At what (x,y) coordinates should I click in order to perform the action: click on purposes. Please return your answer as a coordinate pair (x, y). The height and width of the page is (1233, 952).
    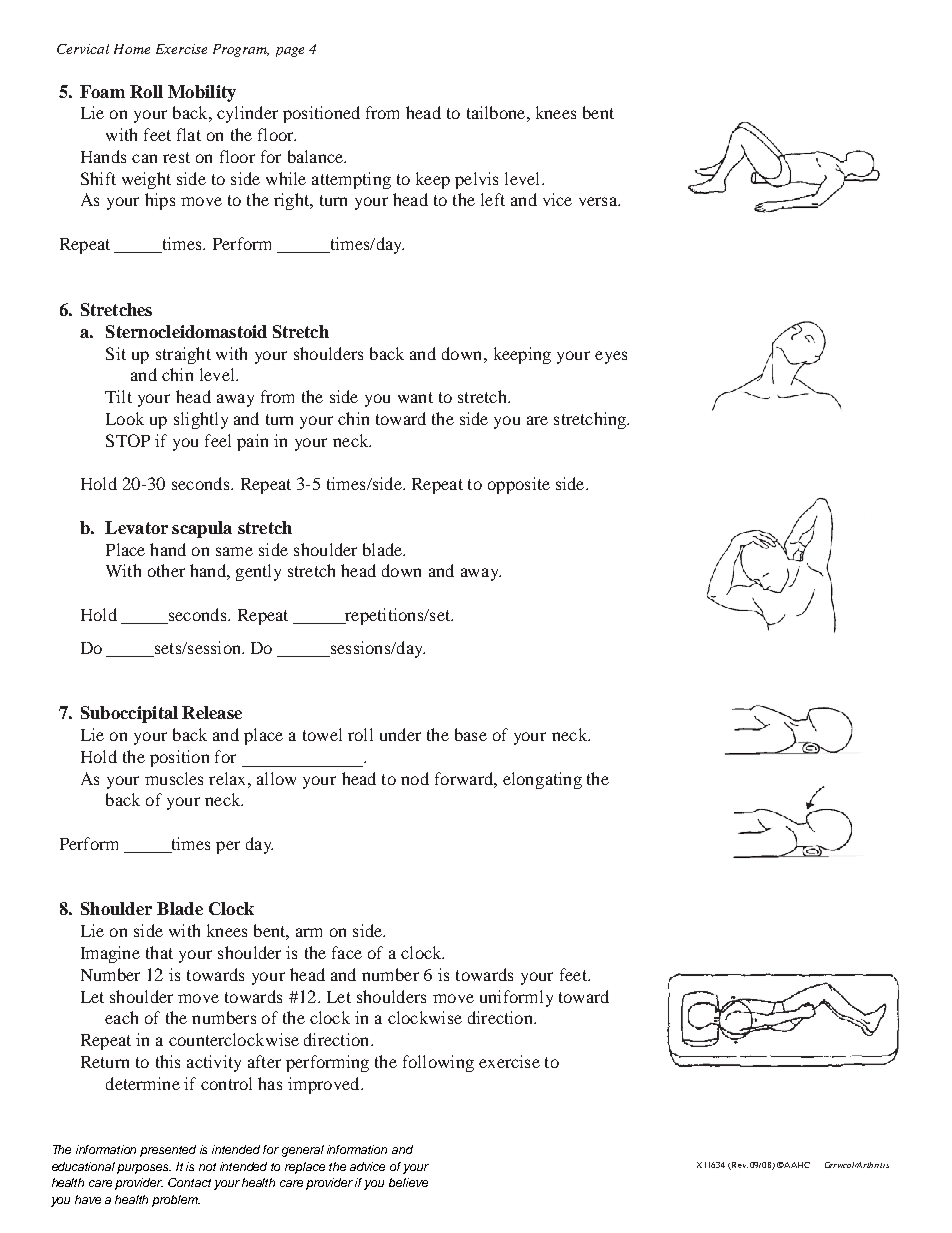
    Looking at the image, I should click on (144, 1169).
